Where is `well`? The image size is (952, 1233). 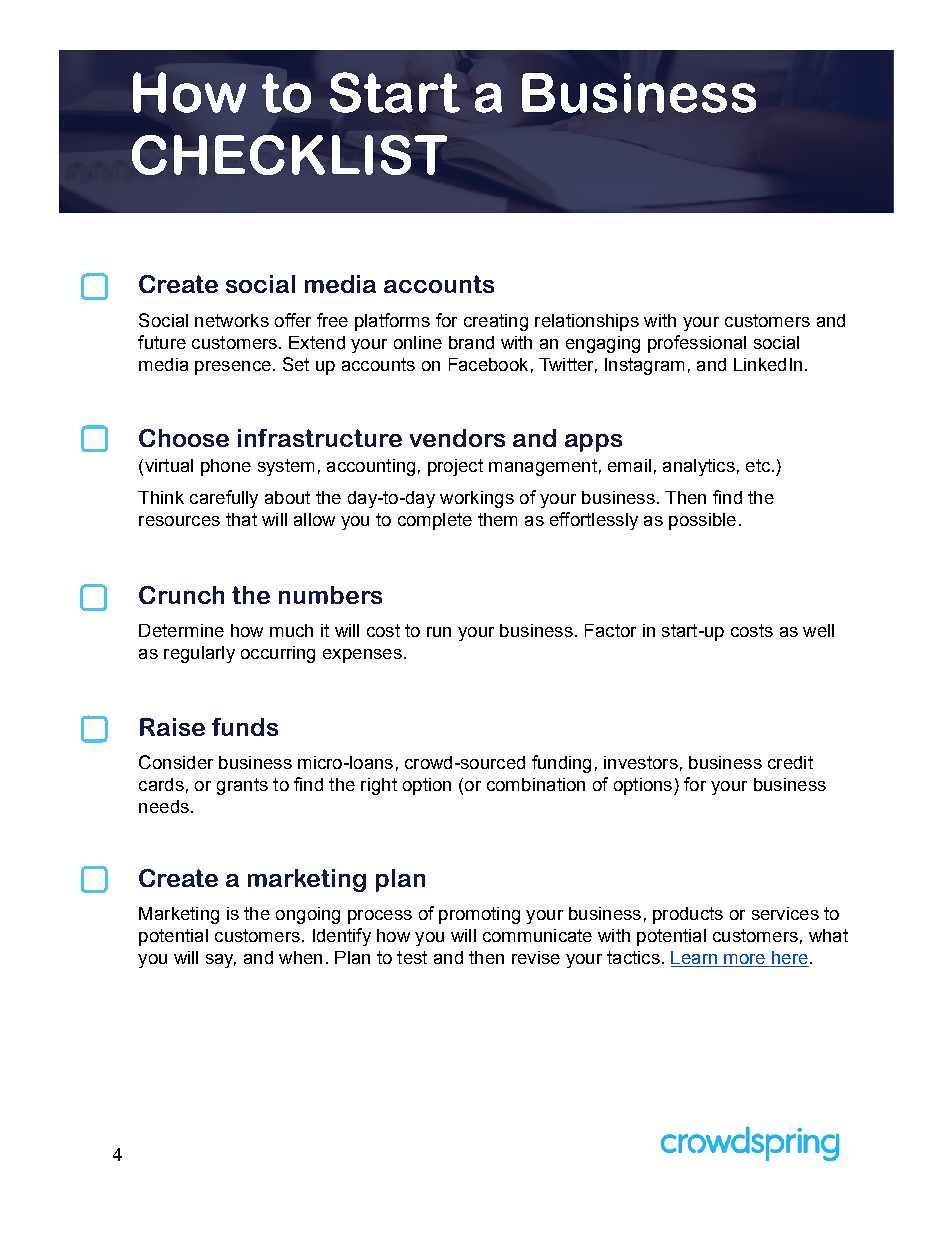
well is located at coordinates (818, 630).
